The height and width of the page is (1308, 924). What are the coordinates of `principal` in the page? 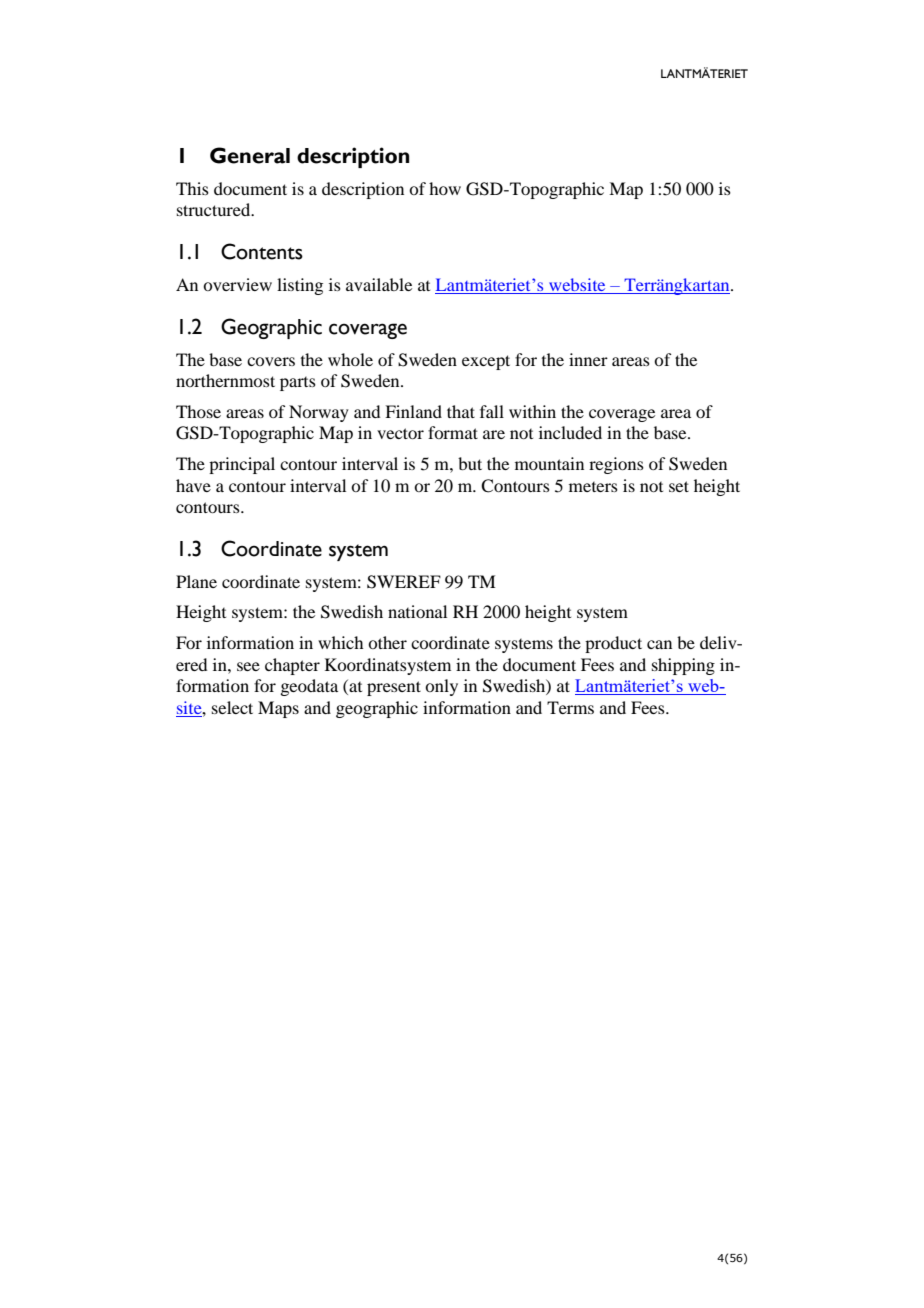 It's located at (242, 465).
